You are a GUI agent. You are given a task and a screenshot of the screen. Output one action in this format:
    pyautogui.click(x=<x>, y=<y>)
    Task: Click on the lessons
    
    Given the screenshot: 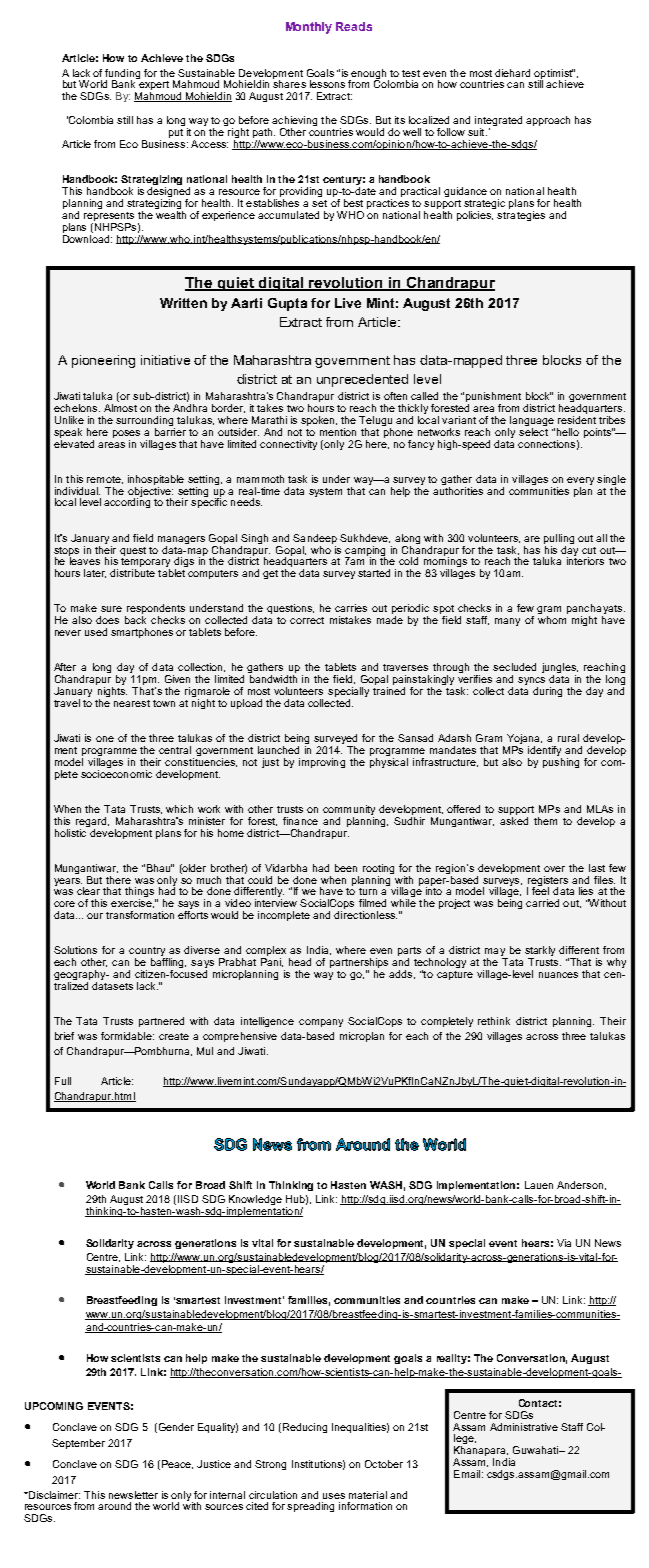 What is the action you would take?
    pyautogui.click(x=327, y=84)
